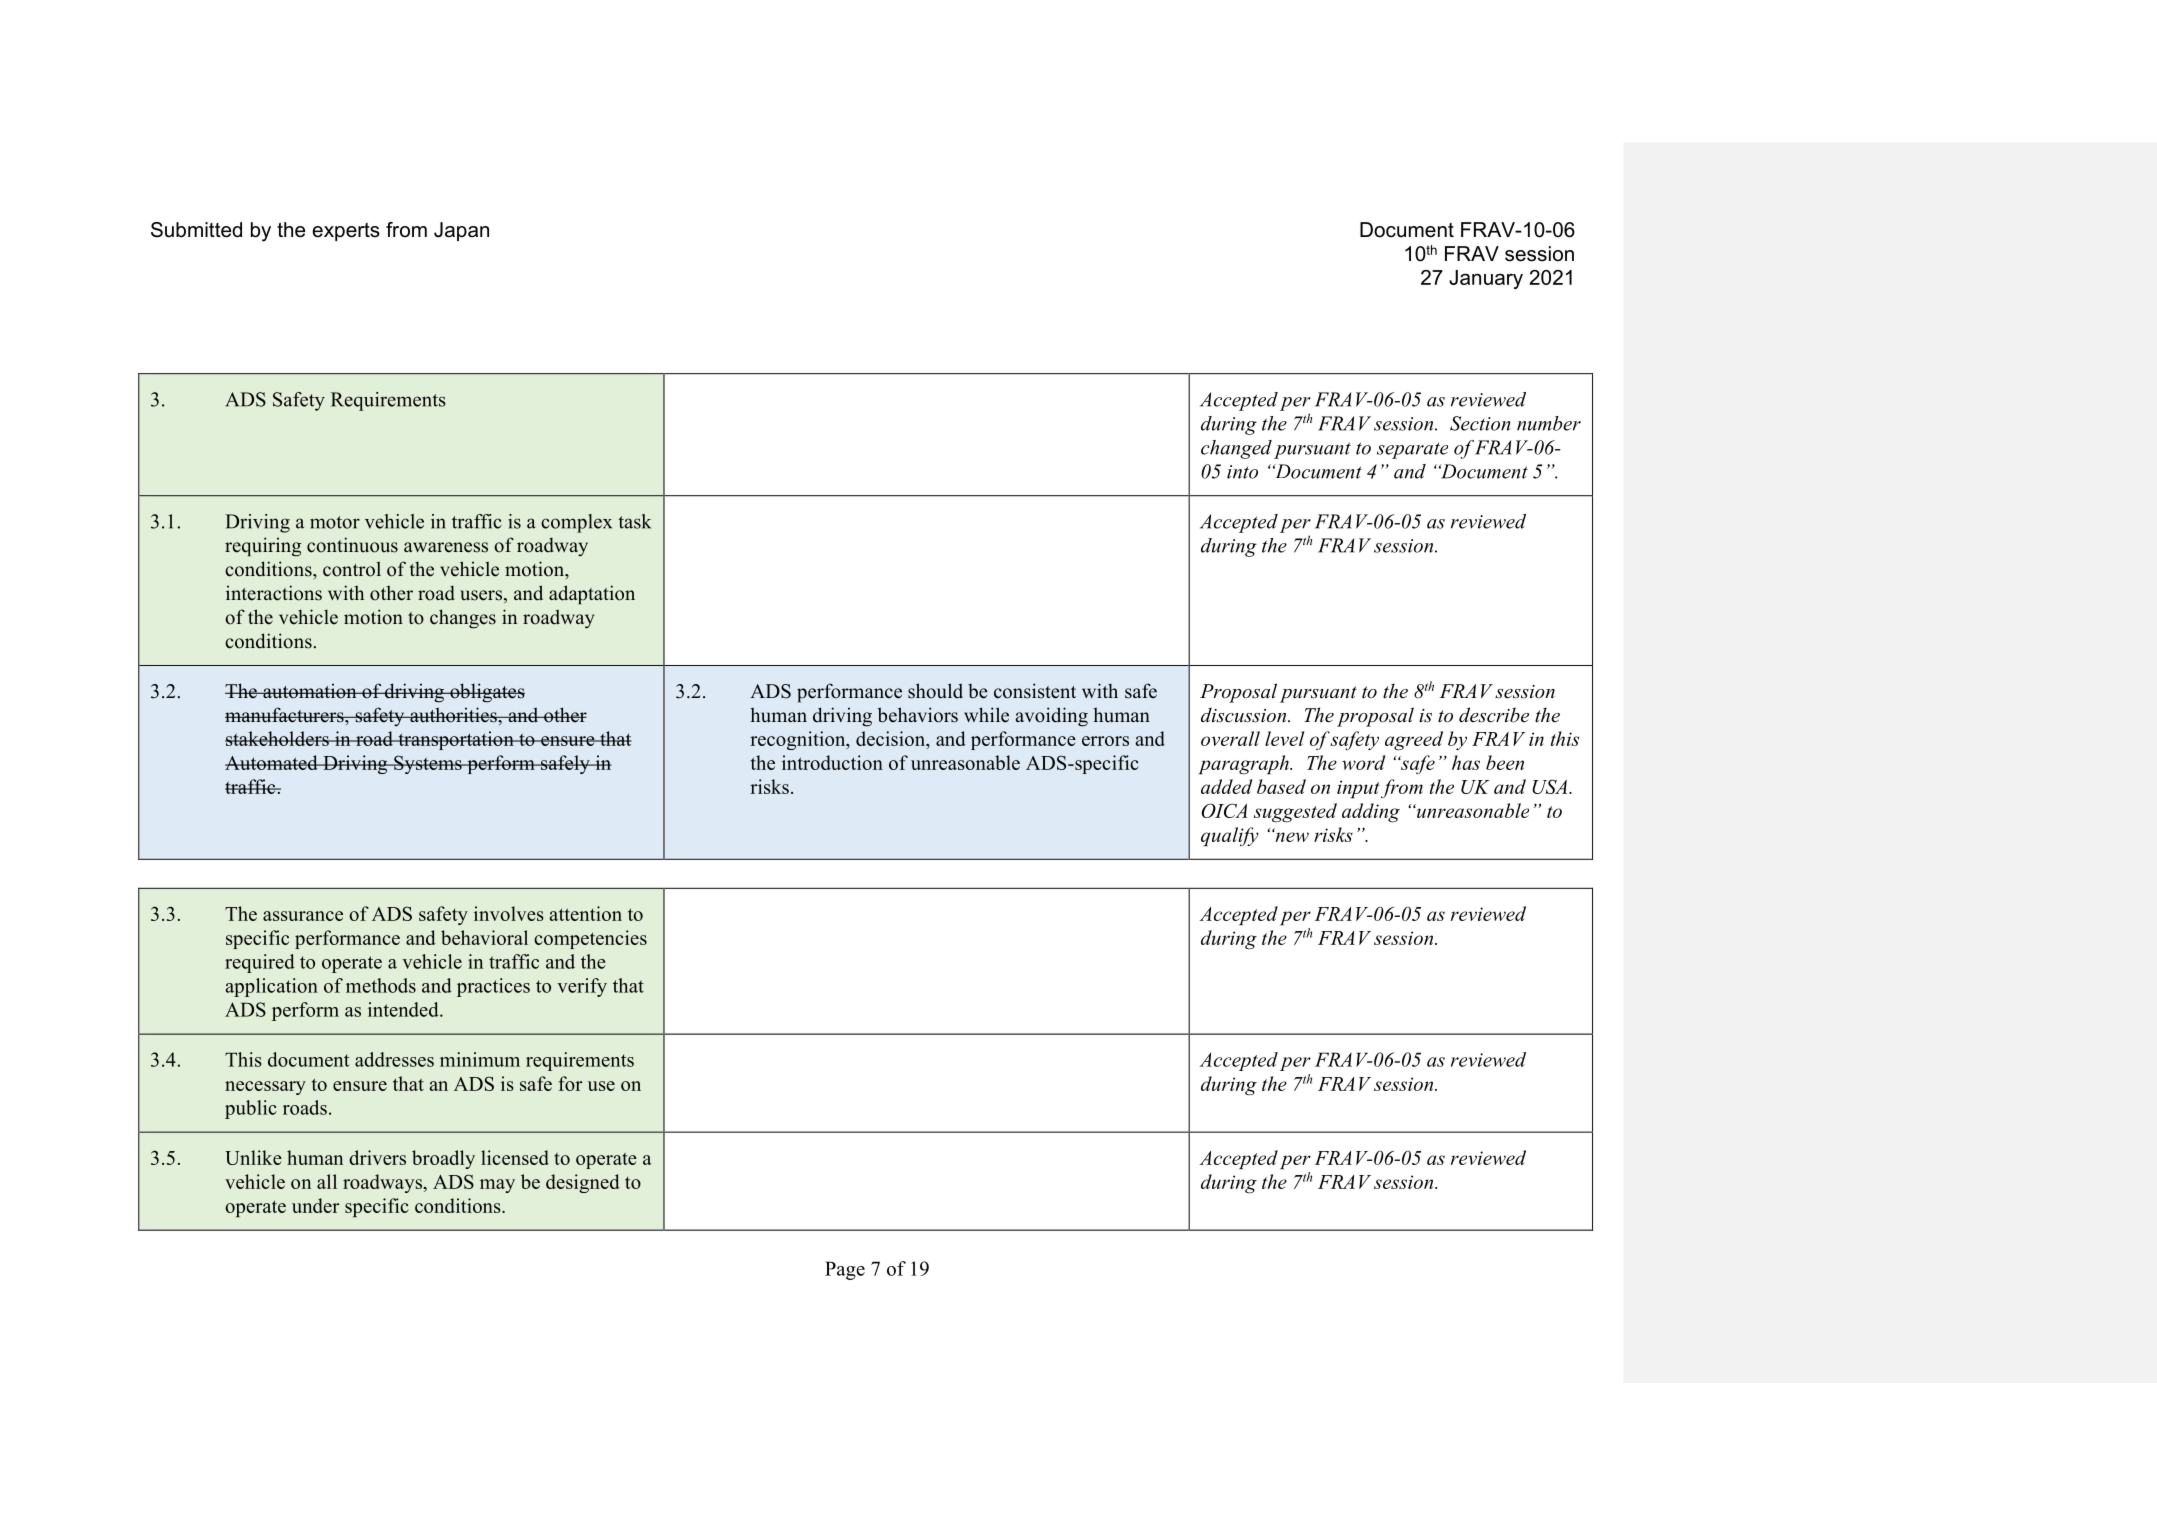 The height and width of the document is (1525, 2157). Describe the element at coordinates (394, 1059) in the document. I see `addresses` at that location.
